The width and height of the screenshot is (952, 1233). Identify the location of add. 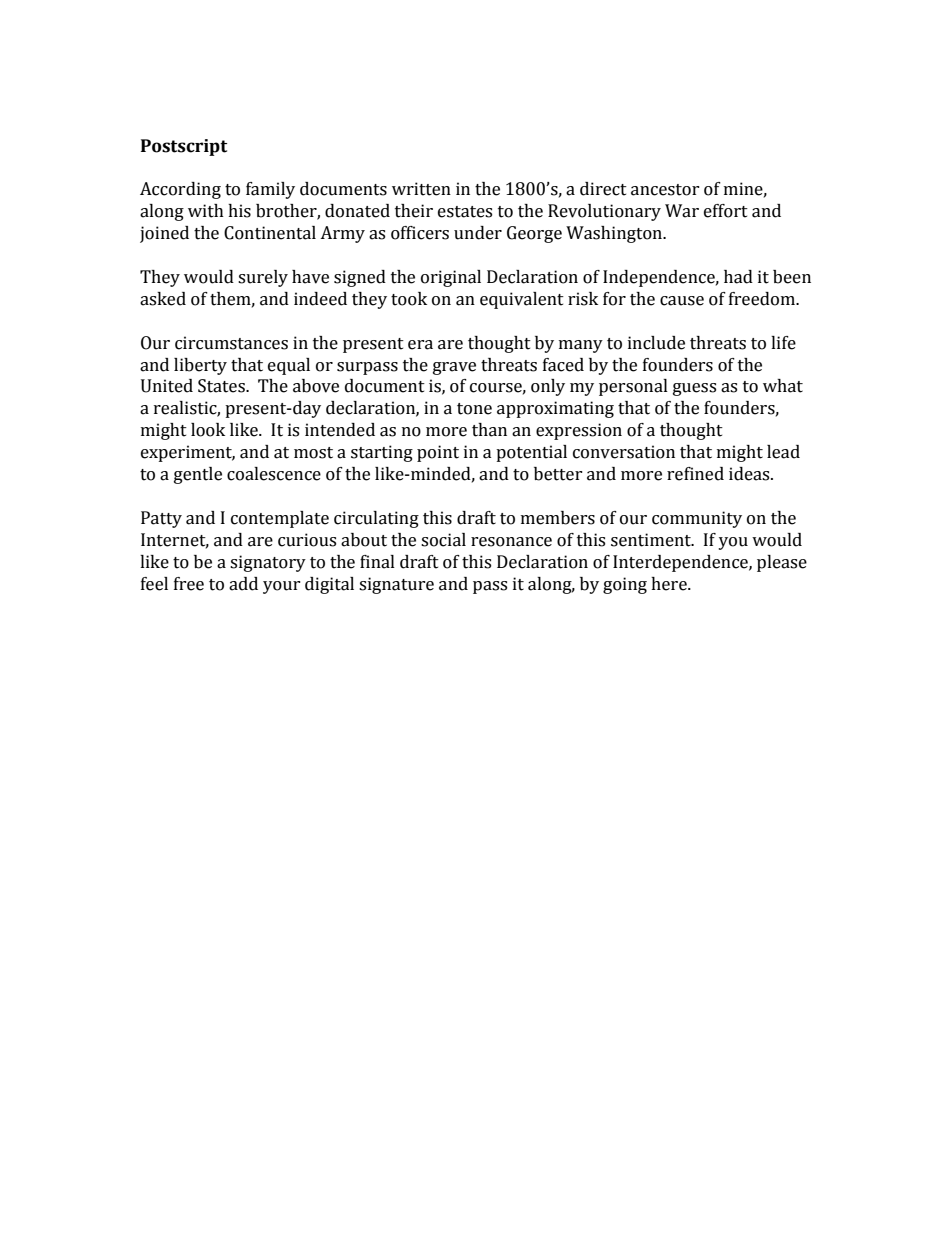
(243, 584).
